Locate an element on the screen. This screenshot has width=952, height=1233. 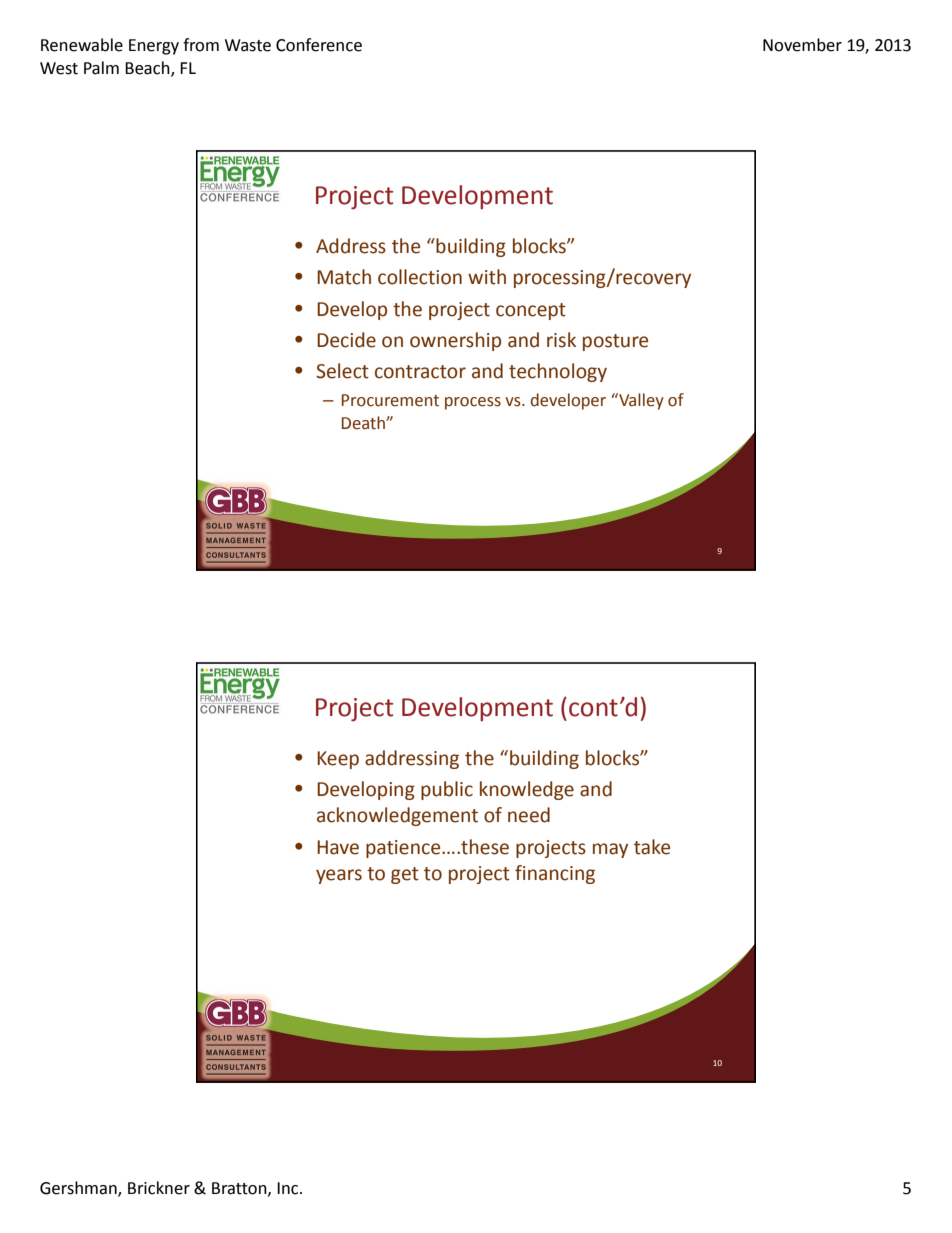
take is located at coordinates (652, 847).
